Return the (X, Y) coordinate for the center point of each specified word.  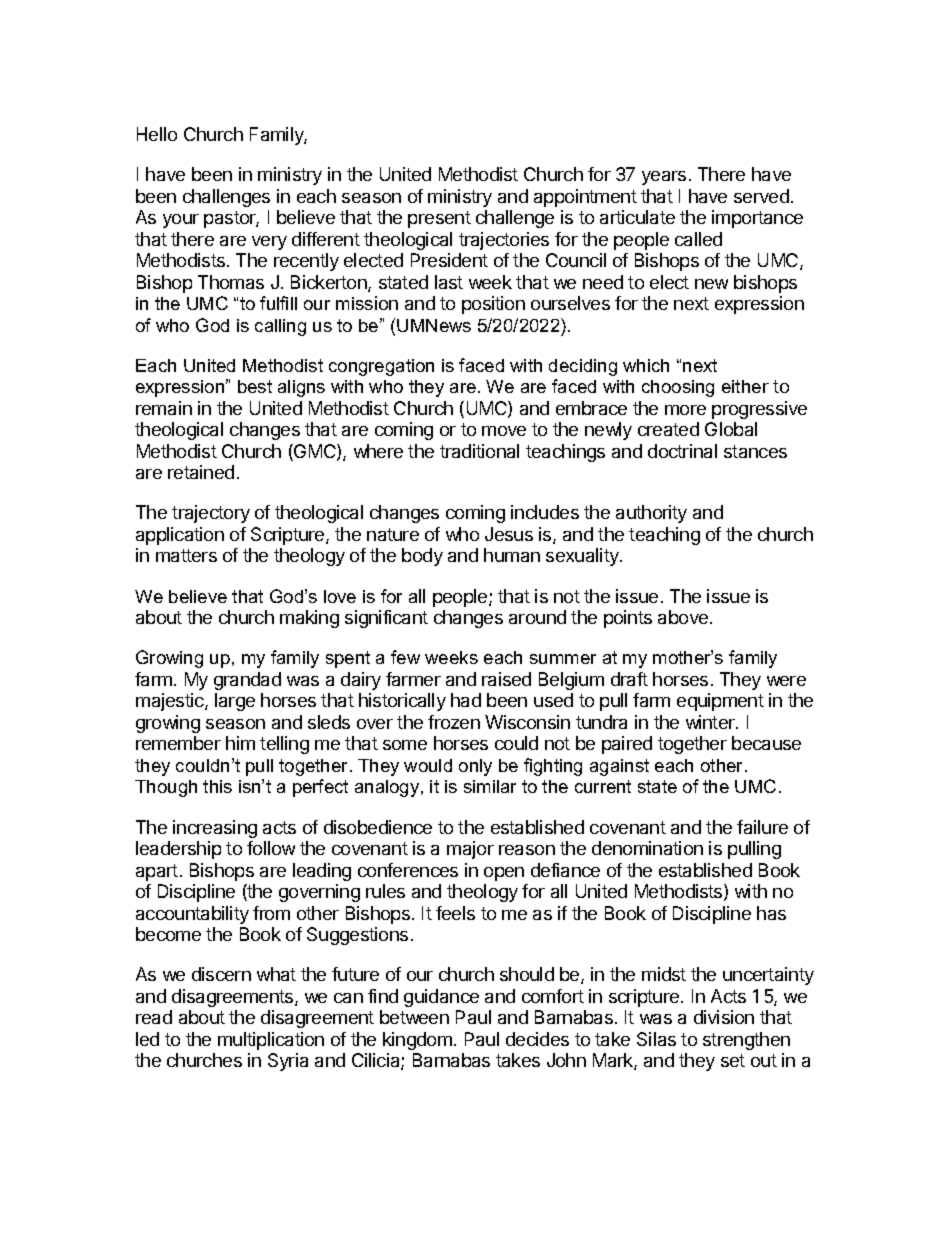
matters (186, 555)
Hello (157, 134)
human (512, 555)
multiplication (271, 1041)
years (664, 178)
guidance (441, 998)
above (683, 617)
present (439, 219)
